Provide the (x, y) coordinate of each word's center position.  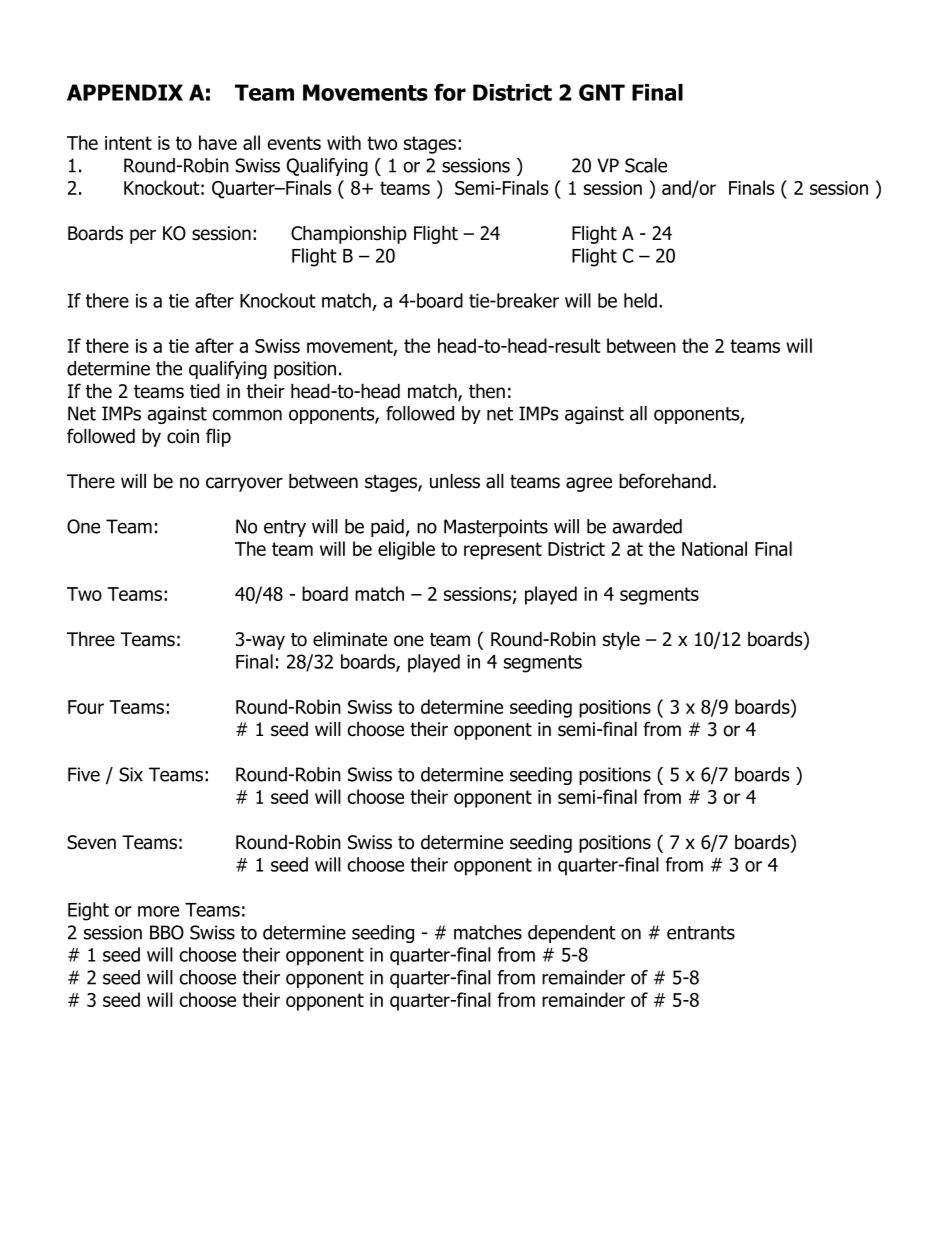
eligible (406, 550)
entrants (701, 933)
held (640, 300)
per (143, 236)
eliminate (350, 639)
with (344, 142)
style (621, 640)
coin (183, 436)
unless (455, 481)
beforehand (665, 481)
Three (91, 639)
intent (128, 143)
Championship (349, 234)
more (158, 911)
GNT (602, 92)
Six (131, 774)
